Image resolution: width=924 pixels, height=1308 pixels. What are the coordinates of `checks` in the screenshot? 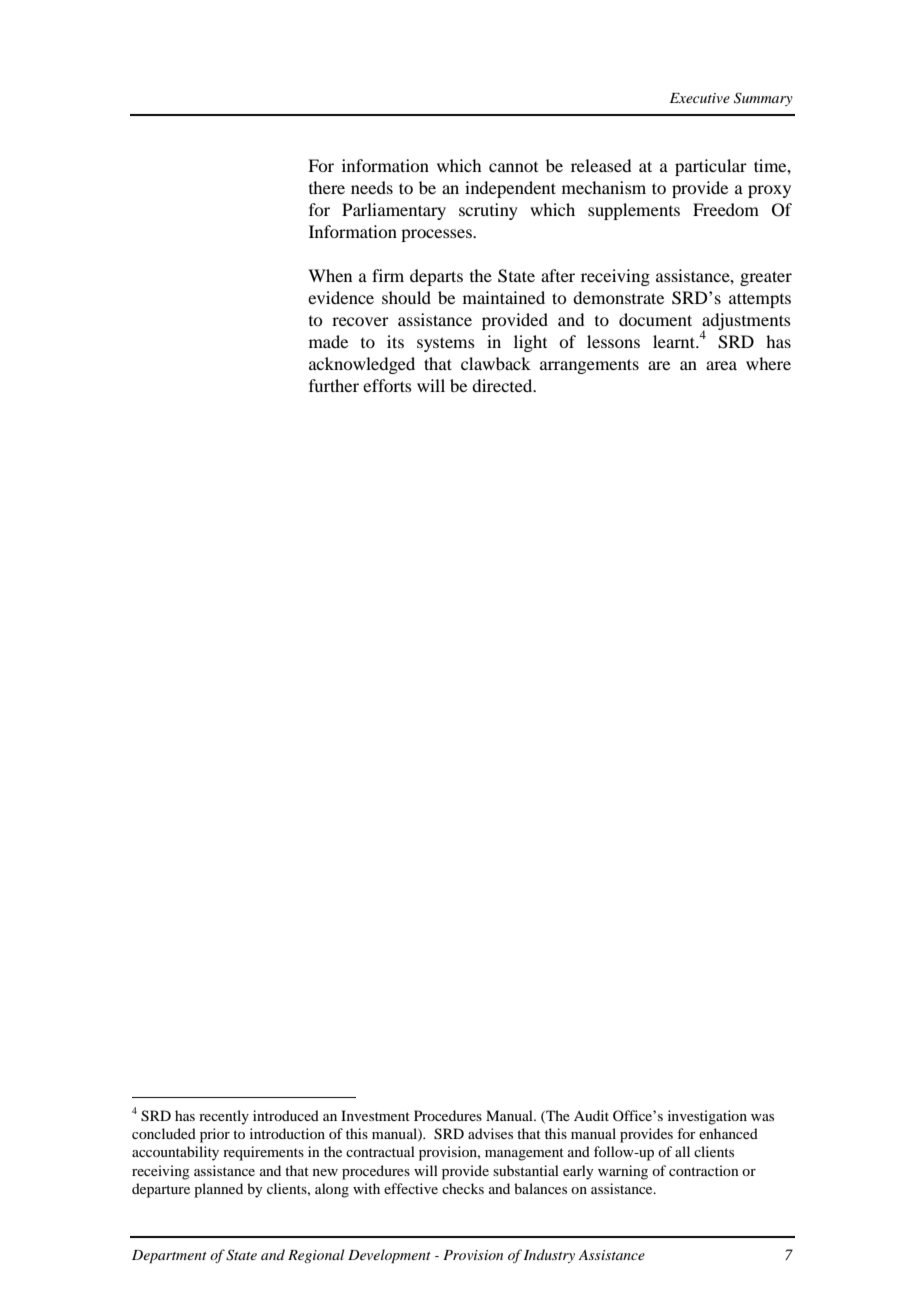 It's located at (463, 1188).
